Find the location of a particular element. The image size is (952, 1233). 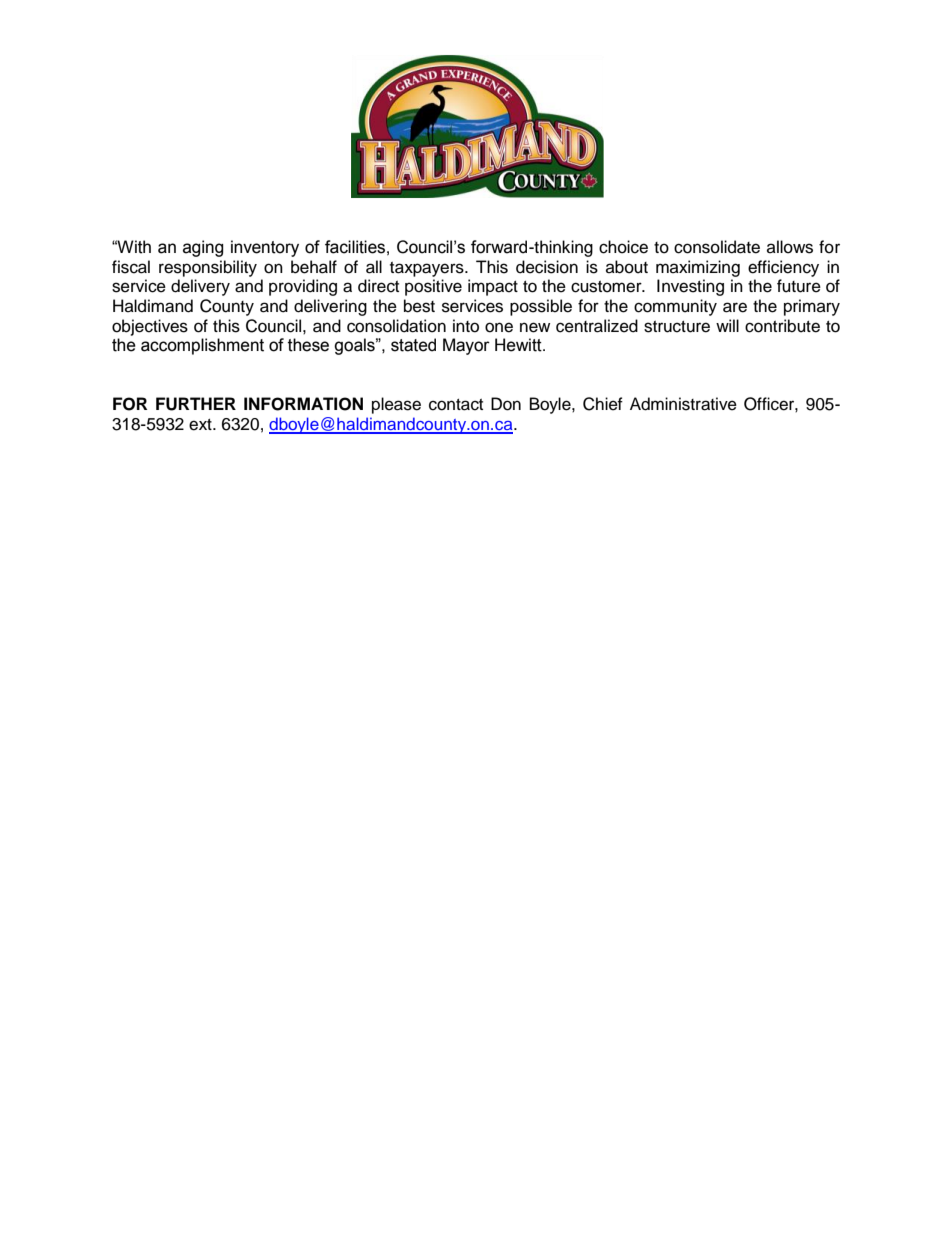

accomplishment is located at coordinates (202, 346).
